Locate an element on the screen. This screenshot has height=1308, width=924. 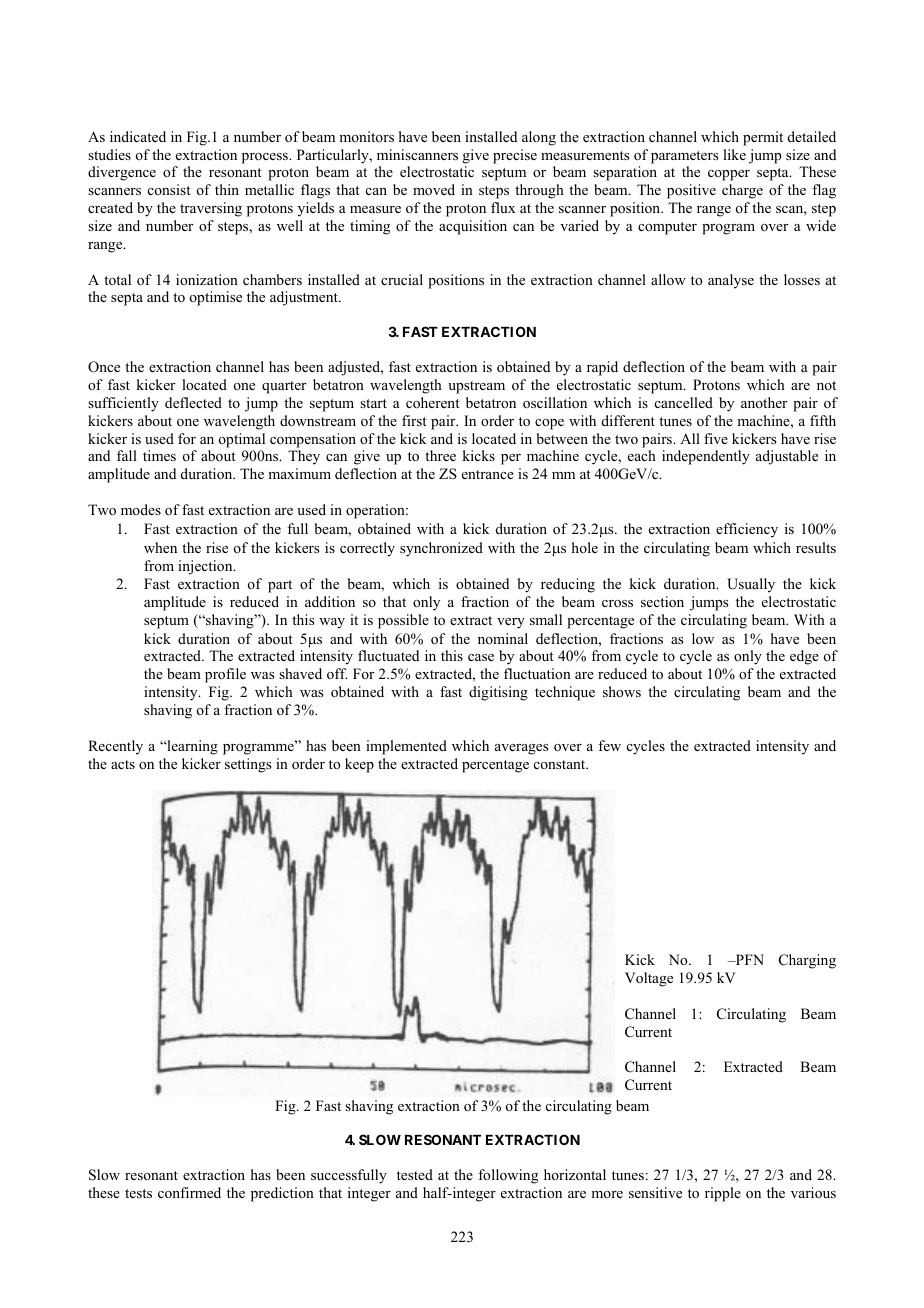
few is located at coordinates (609, 745).
